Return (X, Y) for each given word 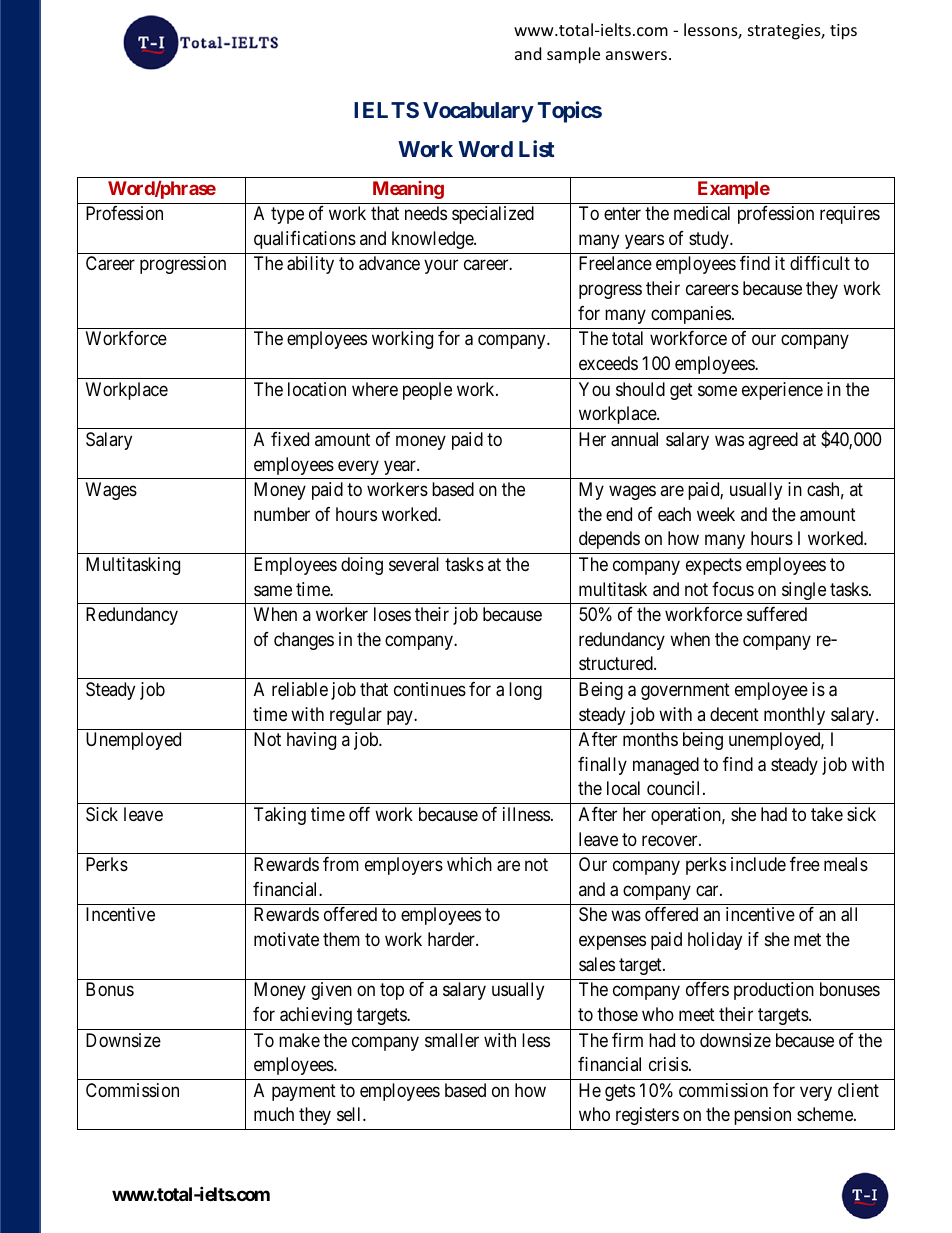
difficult (820, 263)
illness (526, 814)
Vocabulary (478, 112)
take (827, 814)
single (804, 591)
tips (843, 32)
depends (609, 540)
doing (362, 566)
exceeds (608, 363)
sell (350, 1114)
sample (573, 55)
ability (310, 265)
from (341, 864)
